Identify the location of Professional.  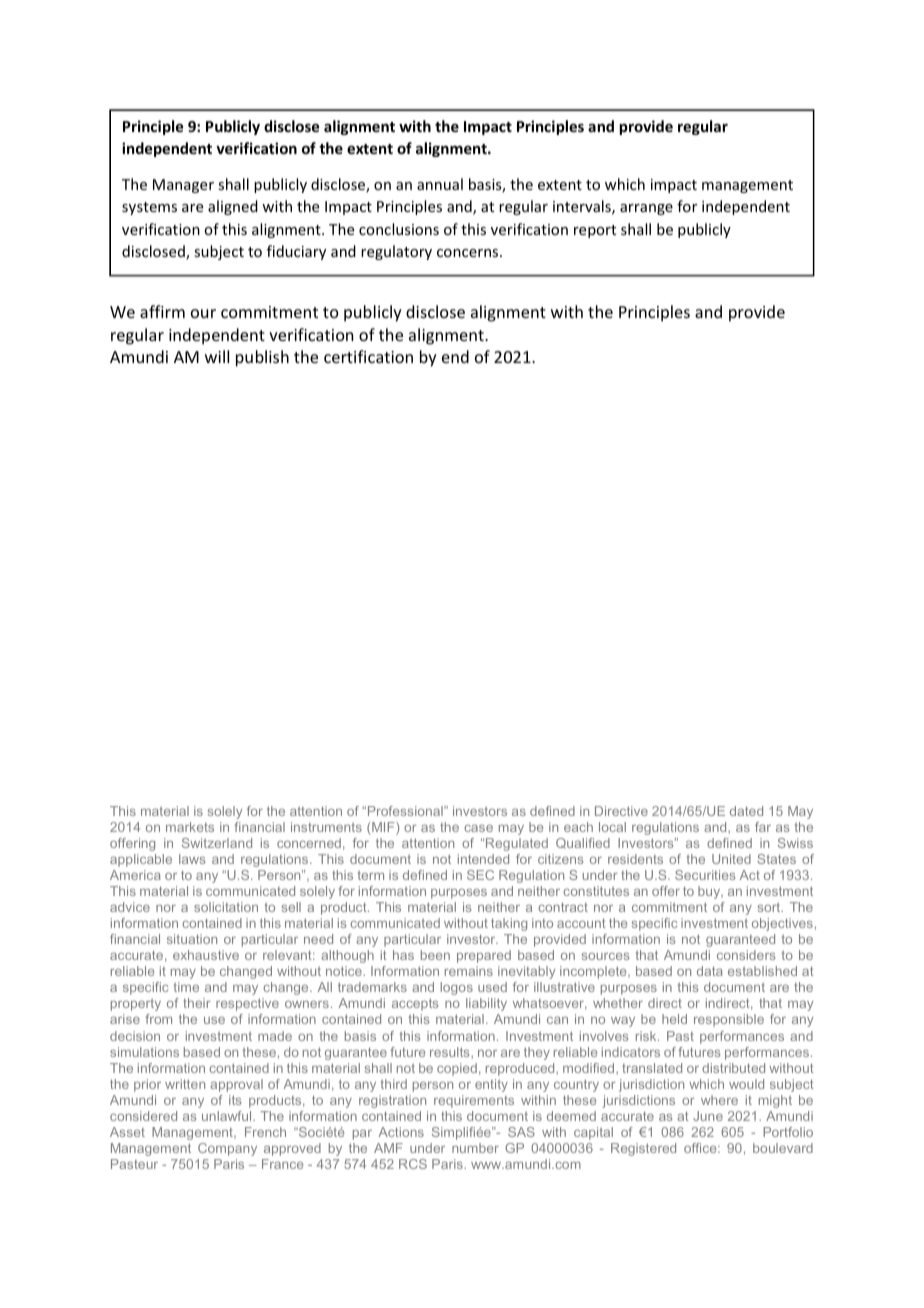
(406, 811).
